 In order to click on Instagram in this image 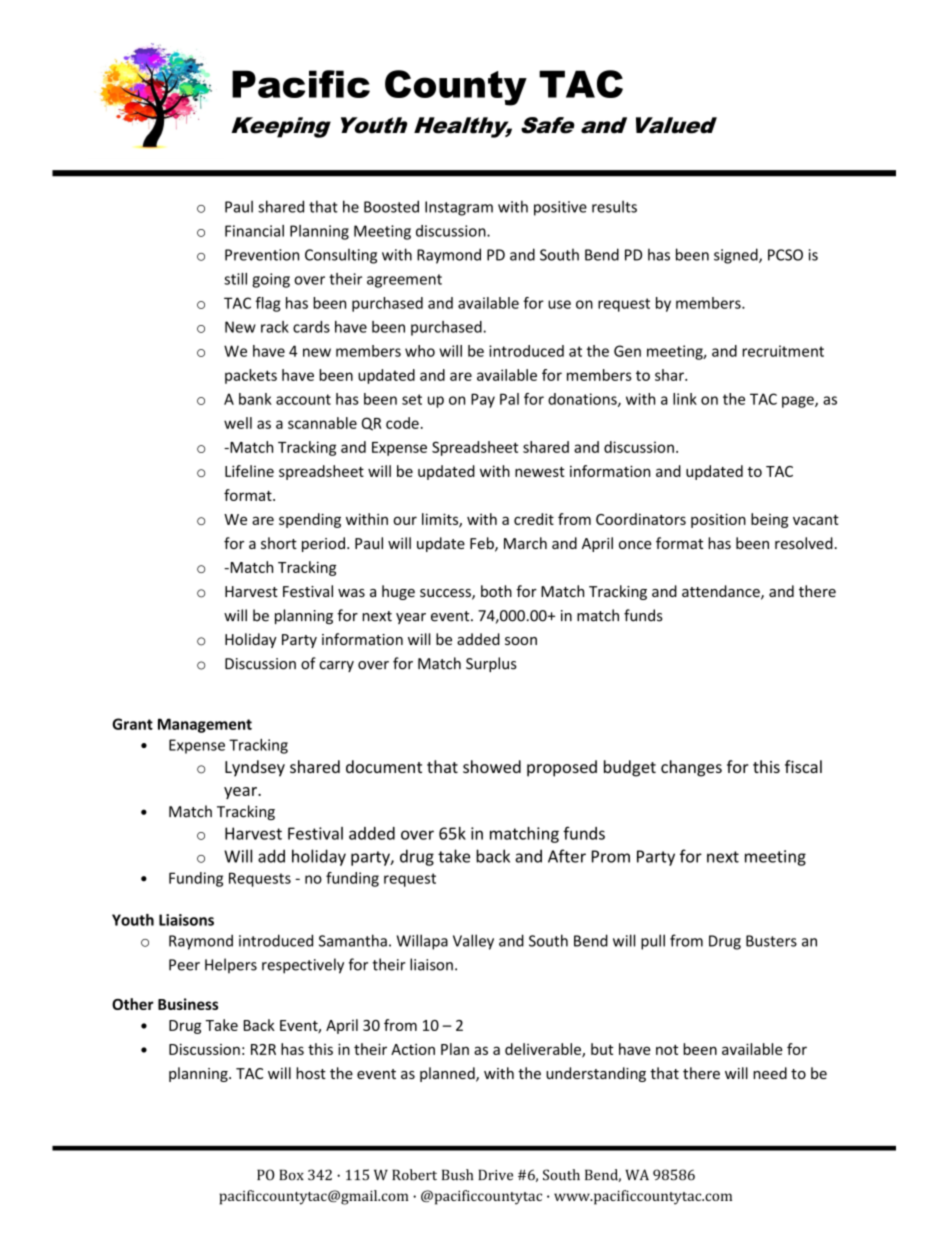, I will do `click(459, 208)`.
